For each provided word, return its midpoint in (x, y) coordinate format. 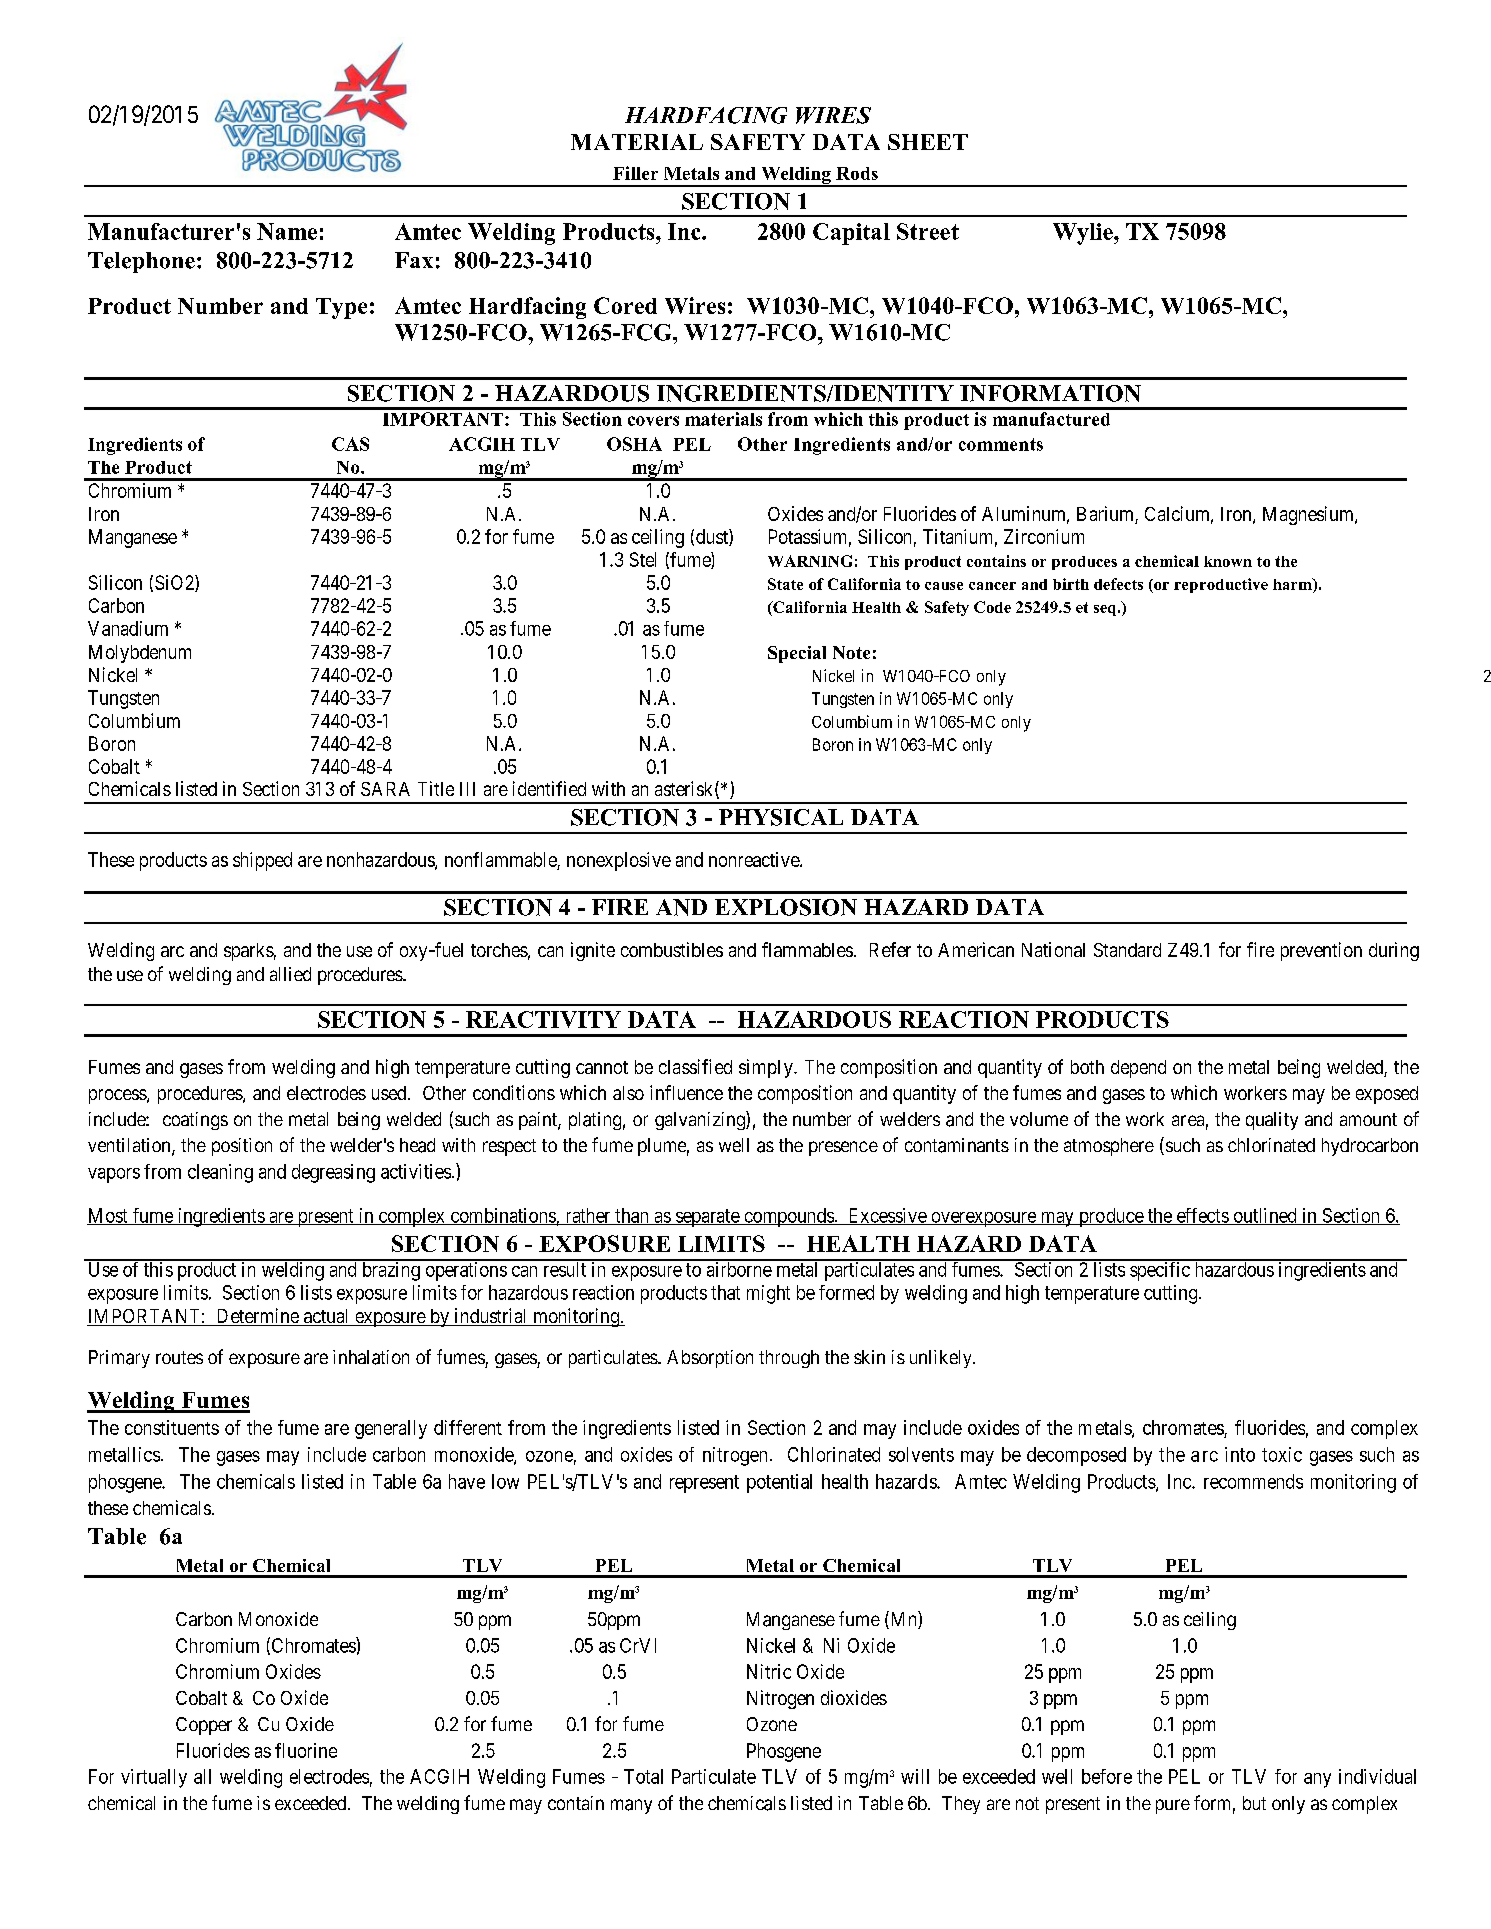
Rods (857, 173)
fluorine (306, 1750)
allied (290, 974)
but (1254, 1803)
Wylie (1084, 234)
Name (287, 231)
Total (643, 1776)
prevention (1321, 951)
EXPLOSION (786, 907)
